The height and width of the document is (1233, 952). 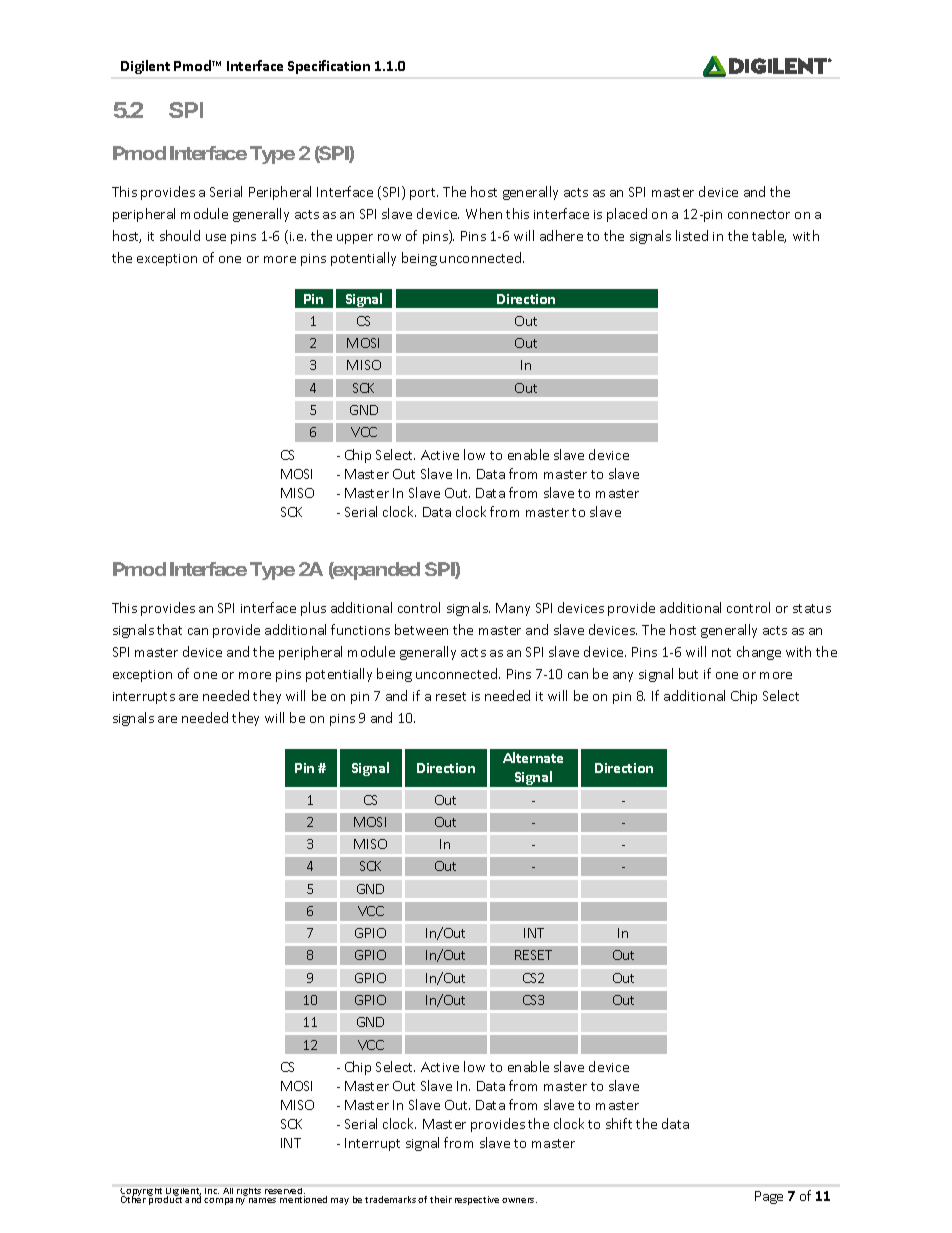 What do you see at coordinates (313, 609) in the document?
I see `plus` at bounding box center [313, 609].
